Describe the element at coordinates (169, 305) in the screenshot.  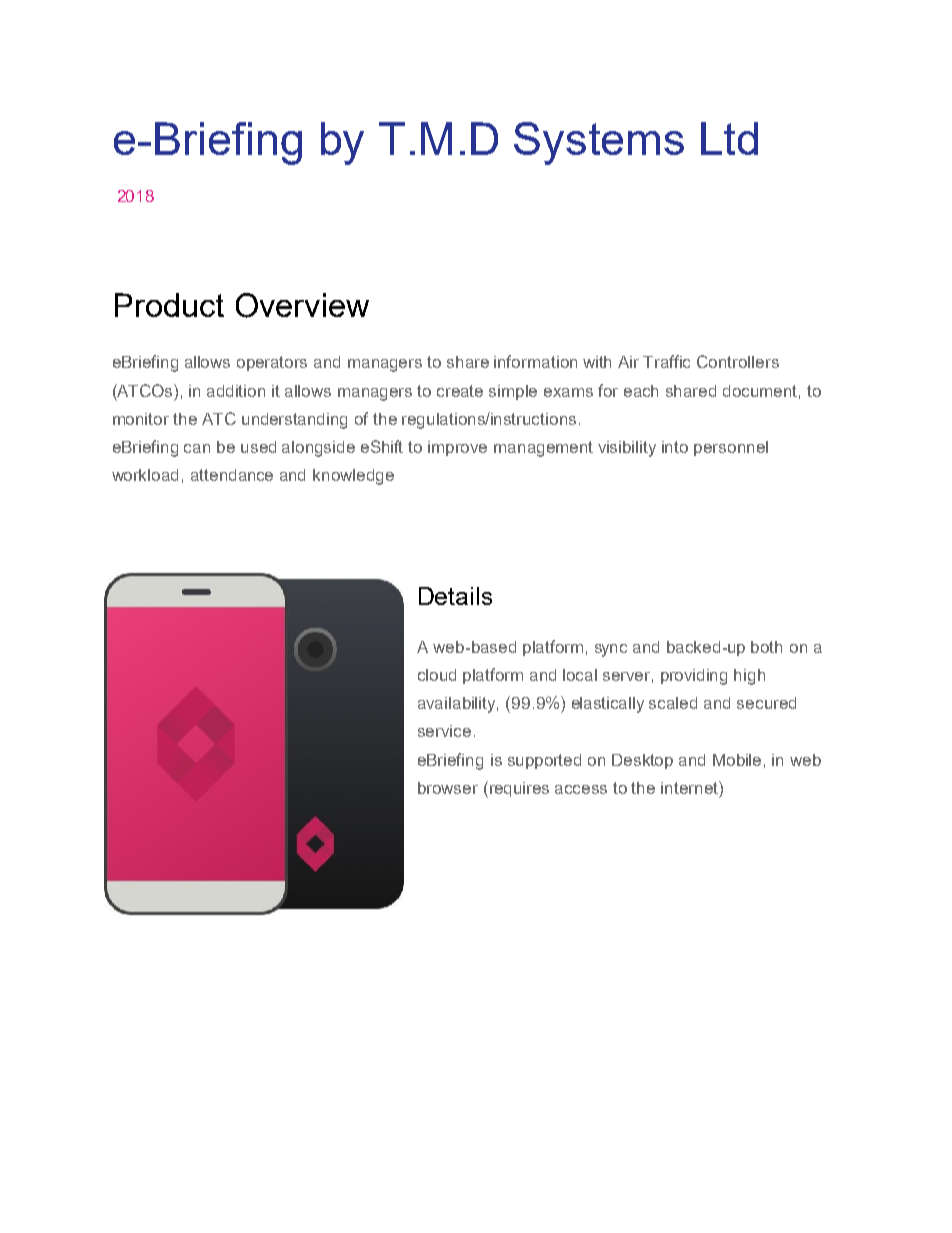
I see `Product` at that location.
